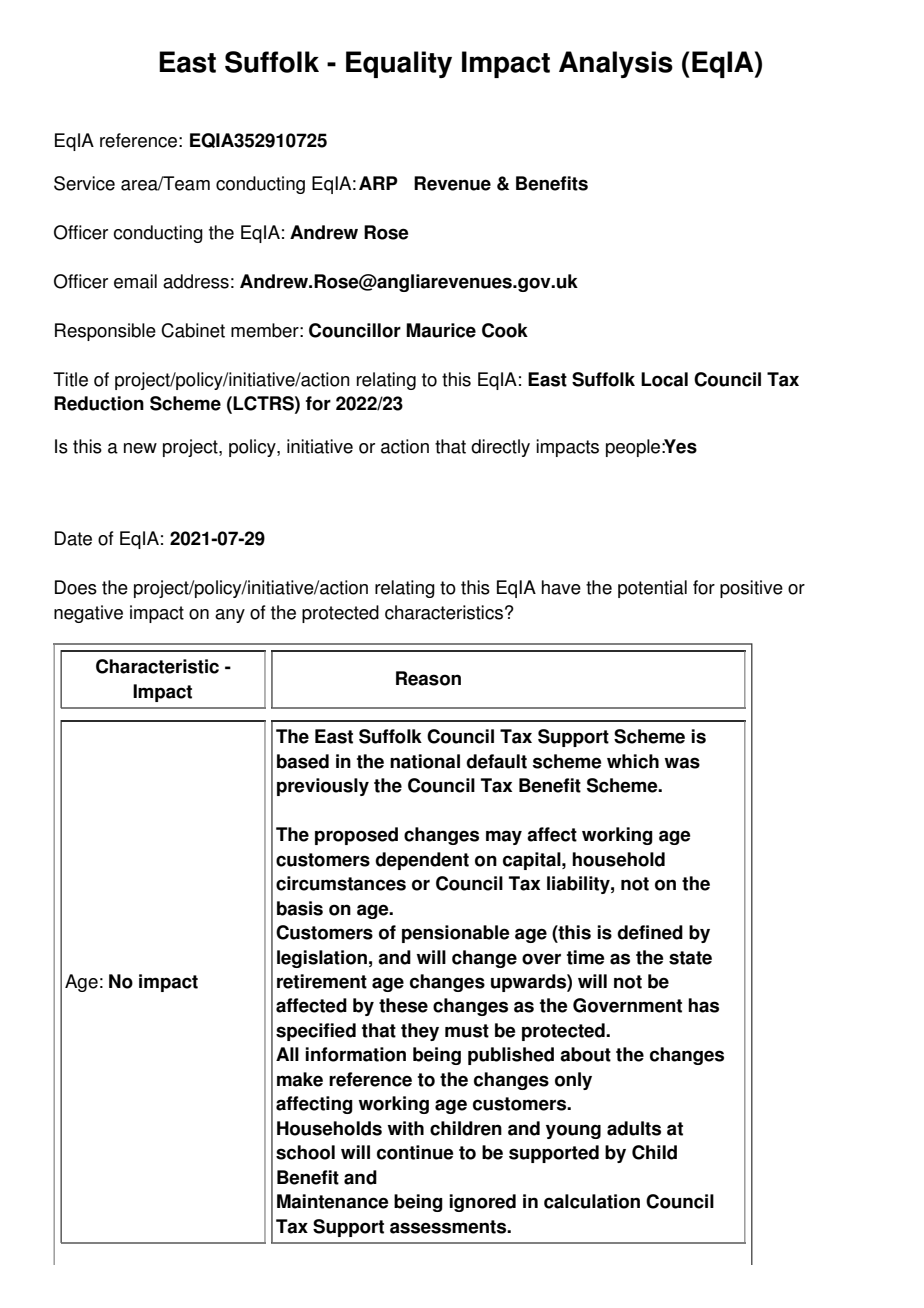 This page has height=1308, width=924. What do you see at coordinates (428, 678) in the page?
I see `Reason` at bounding box center [428, 678].
